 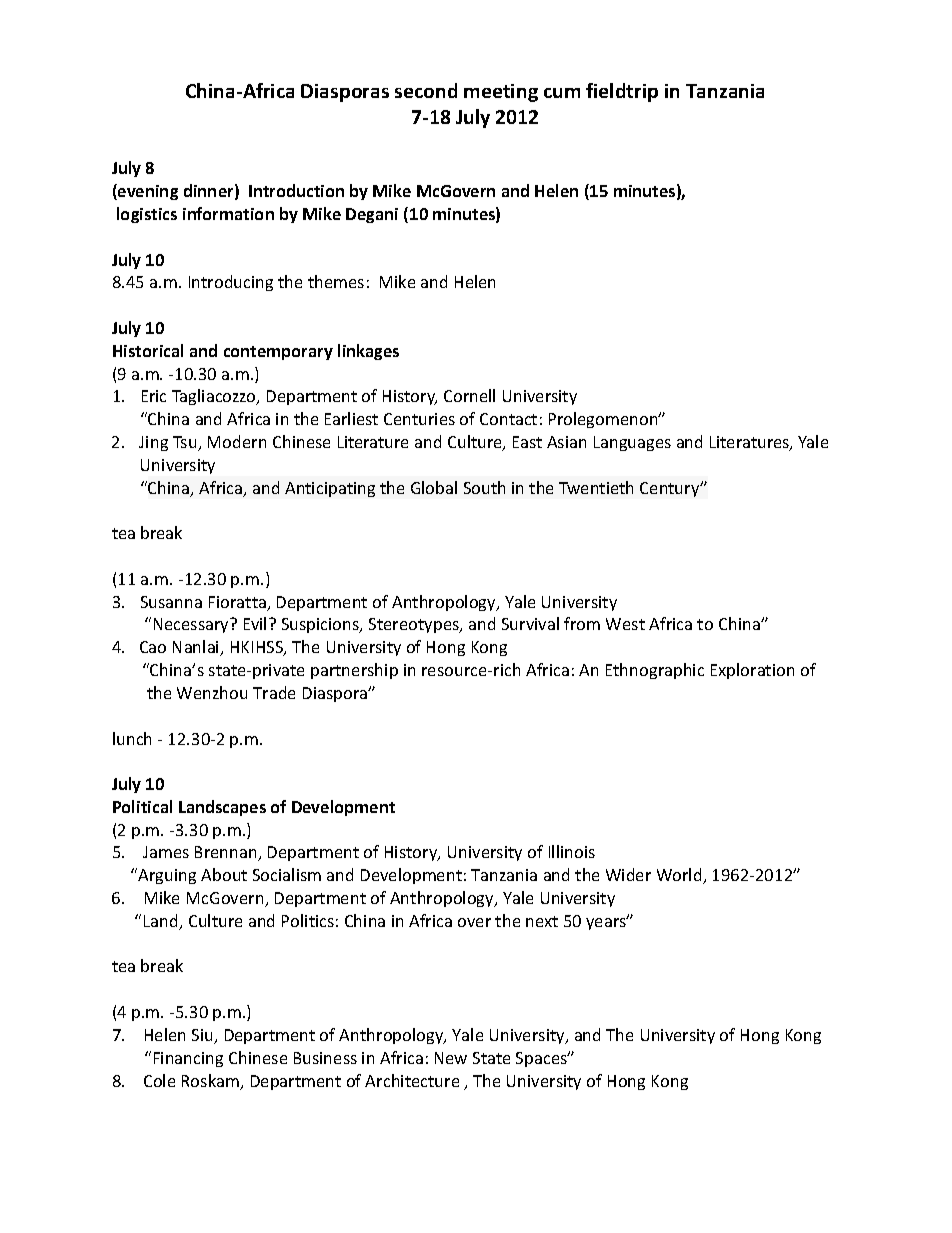 What do you see at coordinates (632, 443) in the screenshot?
I see `Languages` at bounding box center [632, 443].
